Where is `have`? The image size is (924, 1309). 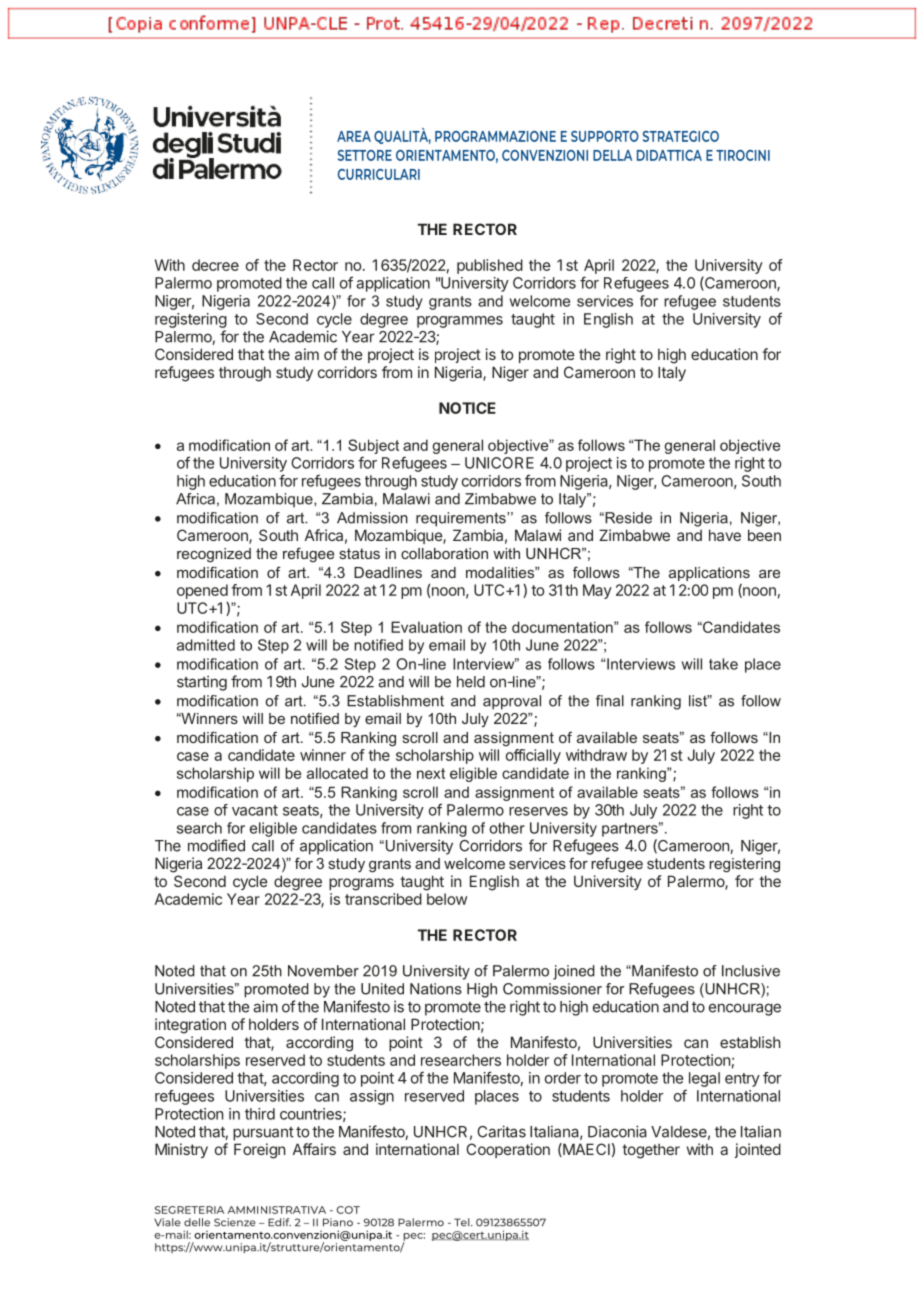
have is located at coordinates (725, 535).
